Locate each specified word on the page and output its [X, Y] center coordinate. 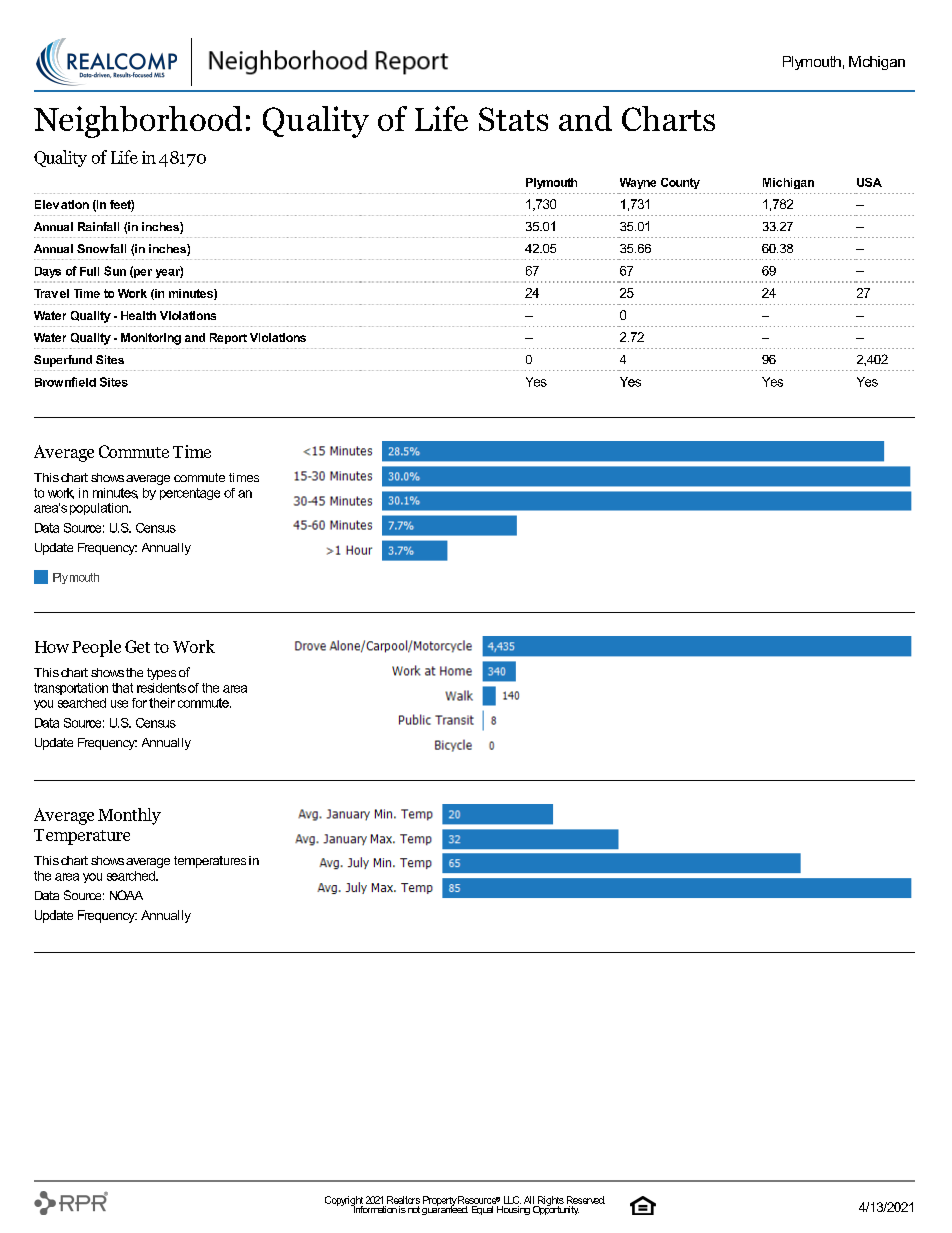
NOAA [126, 895]
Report [228, 338]
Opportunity [557, 1209]
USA [869, 182]
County [680, 183]
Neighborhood [138, 122]
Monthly [129, 816]
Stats [513, 119]
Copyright [344, 1202]
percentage [190, 494]
